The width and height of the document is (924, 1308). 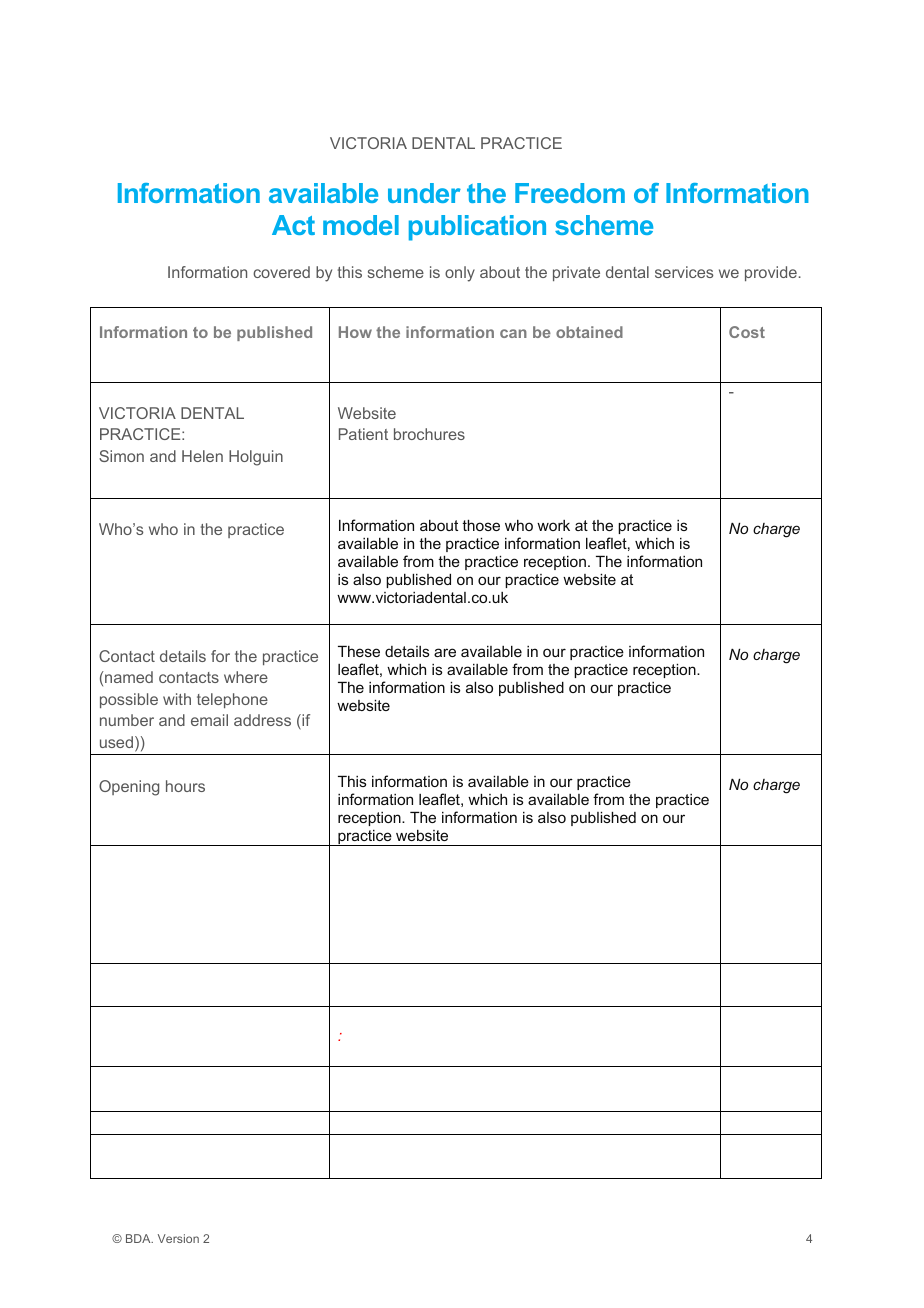 What do you see at coordinates (281, 272) in the document?
I see `covered` at bounding box center [281, 272].
